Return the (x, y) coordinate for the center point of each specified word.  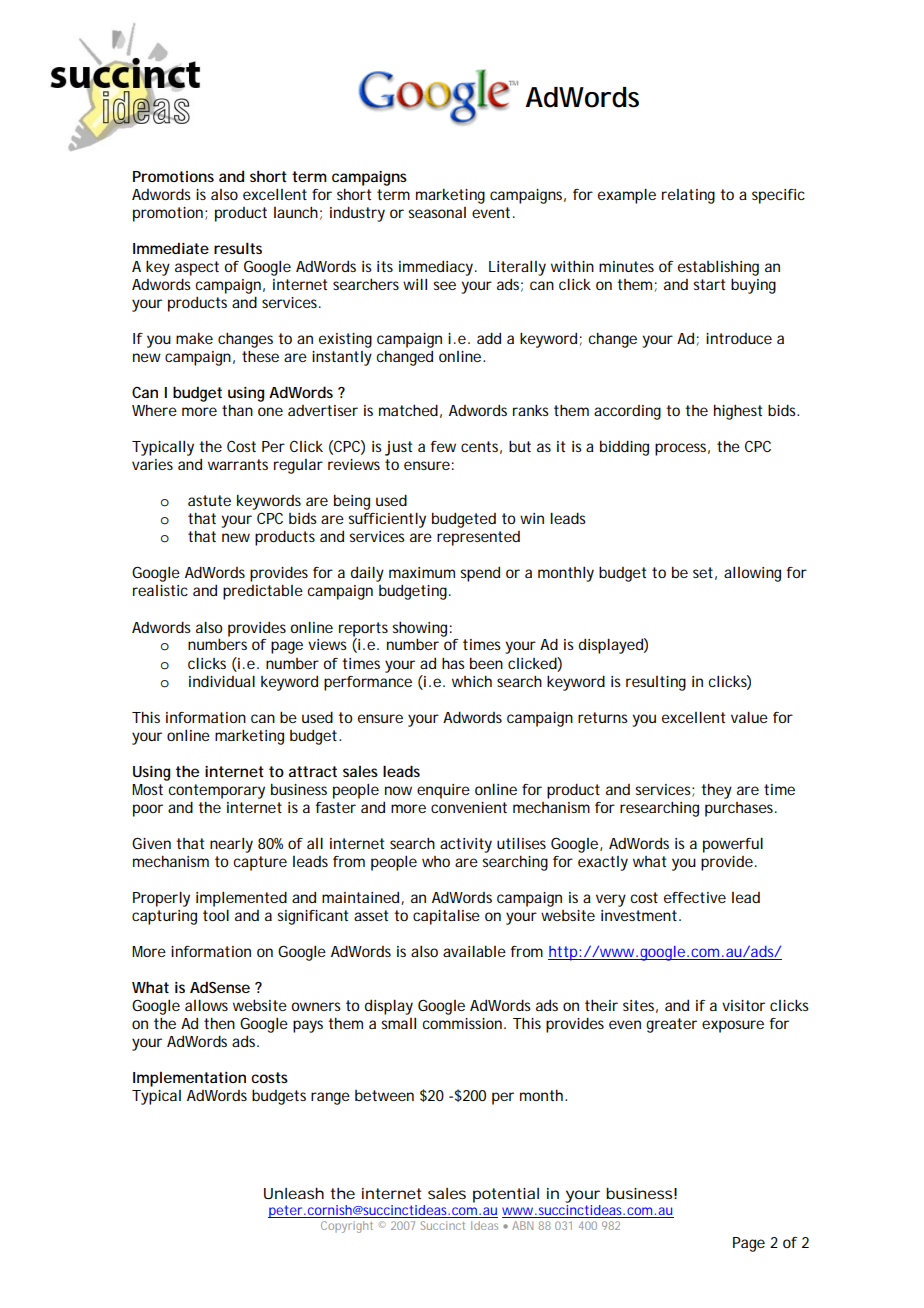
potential (506, 1195)
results (238, 248)
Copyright (347, 1227)
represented (478, 538)
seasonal (437, 212)
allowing (752, 574)
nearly (231, 845)
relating (688, 196)
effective (695, 897)
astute (209, 500)
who (436, 861)
